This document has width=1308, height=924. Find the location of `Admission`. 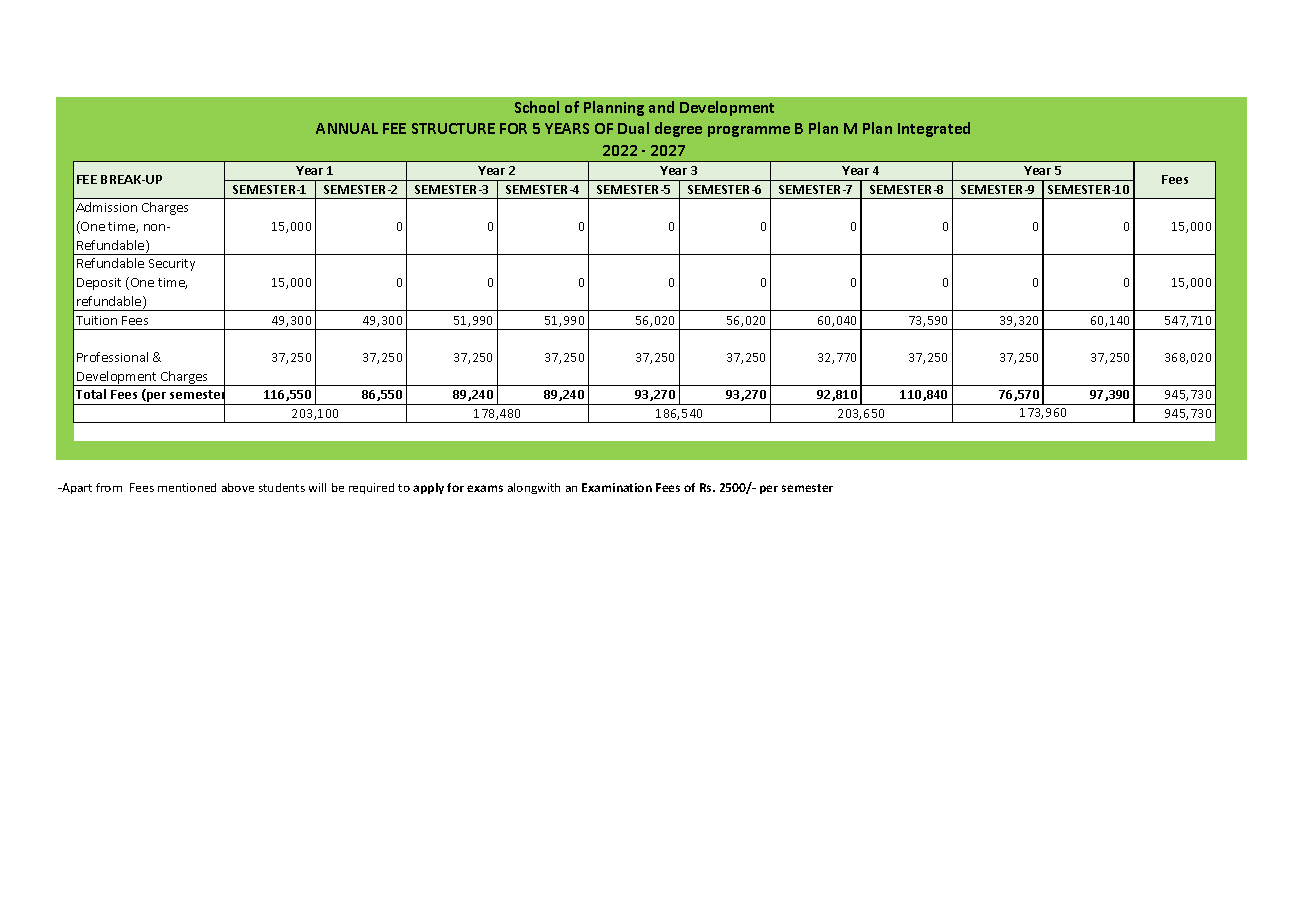

Admission is located at coordinates (106, 207).
